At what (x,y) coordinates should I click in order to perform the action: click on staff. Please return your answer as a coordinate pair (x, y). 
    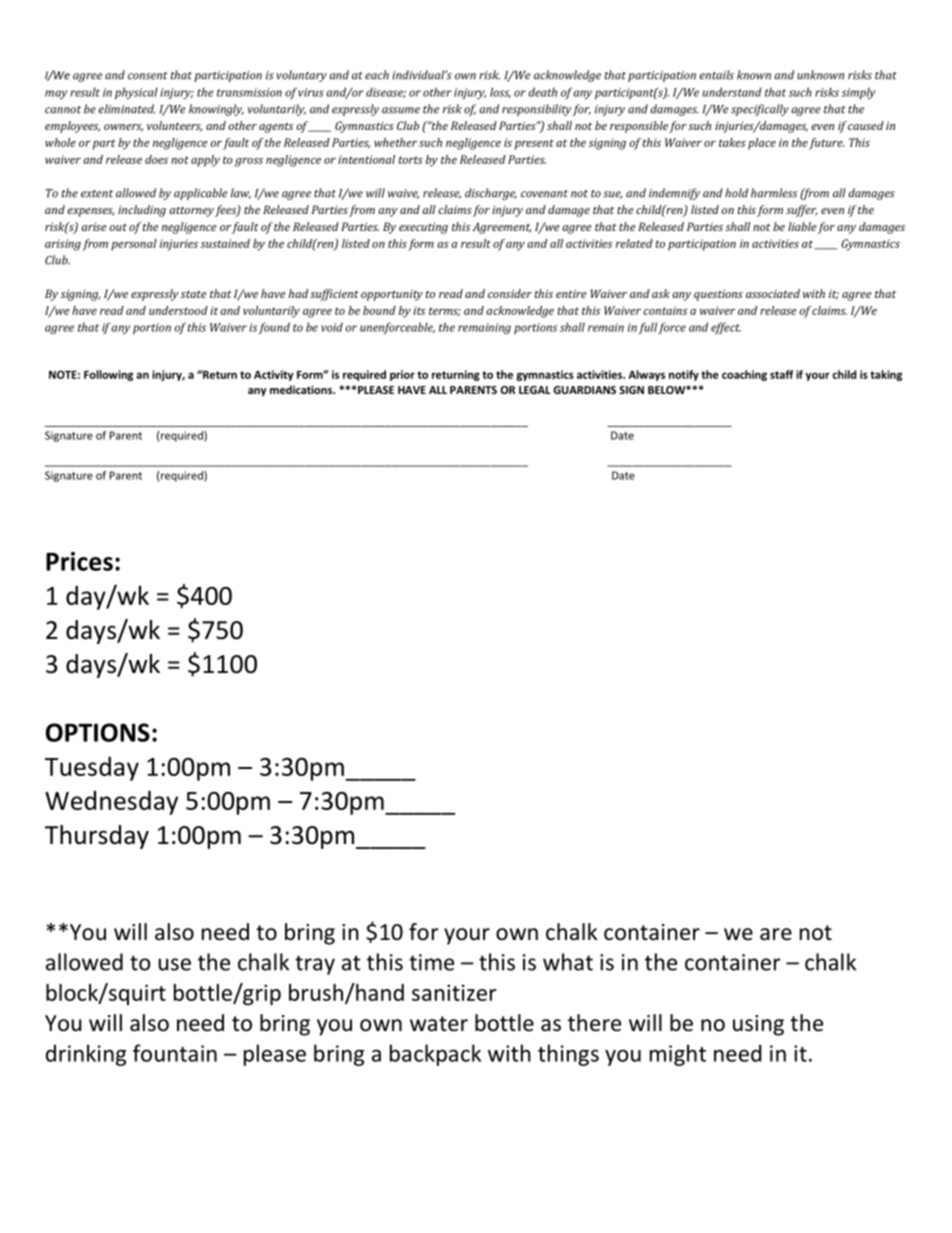
    Looking at the image, I should click on (781, 374).
